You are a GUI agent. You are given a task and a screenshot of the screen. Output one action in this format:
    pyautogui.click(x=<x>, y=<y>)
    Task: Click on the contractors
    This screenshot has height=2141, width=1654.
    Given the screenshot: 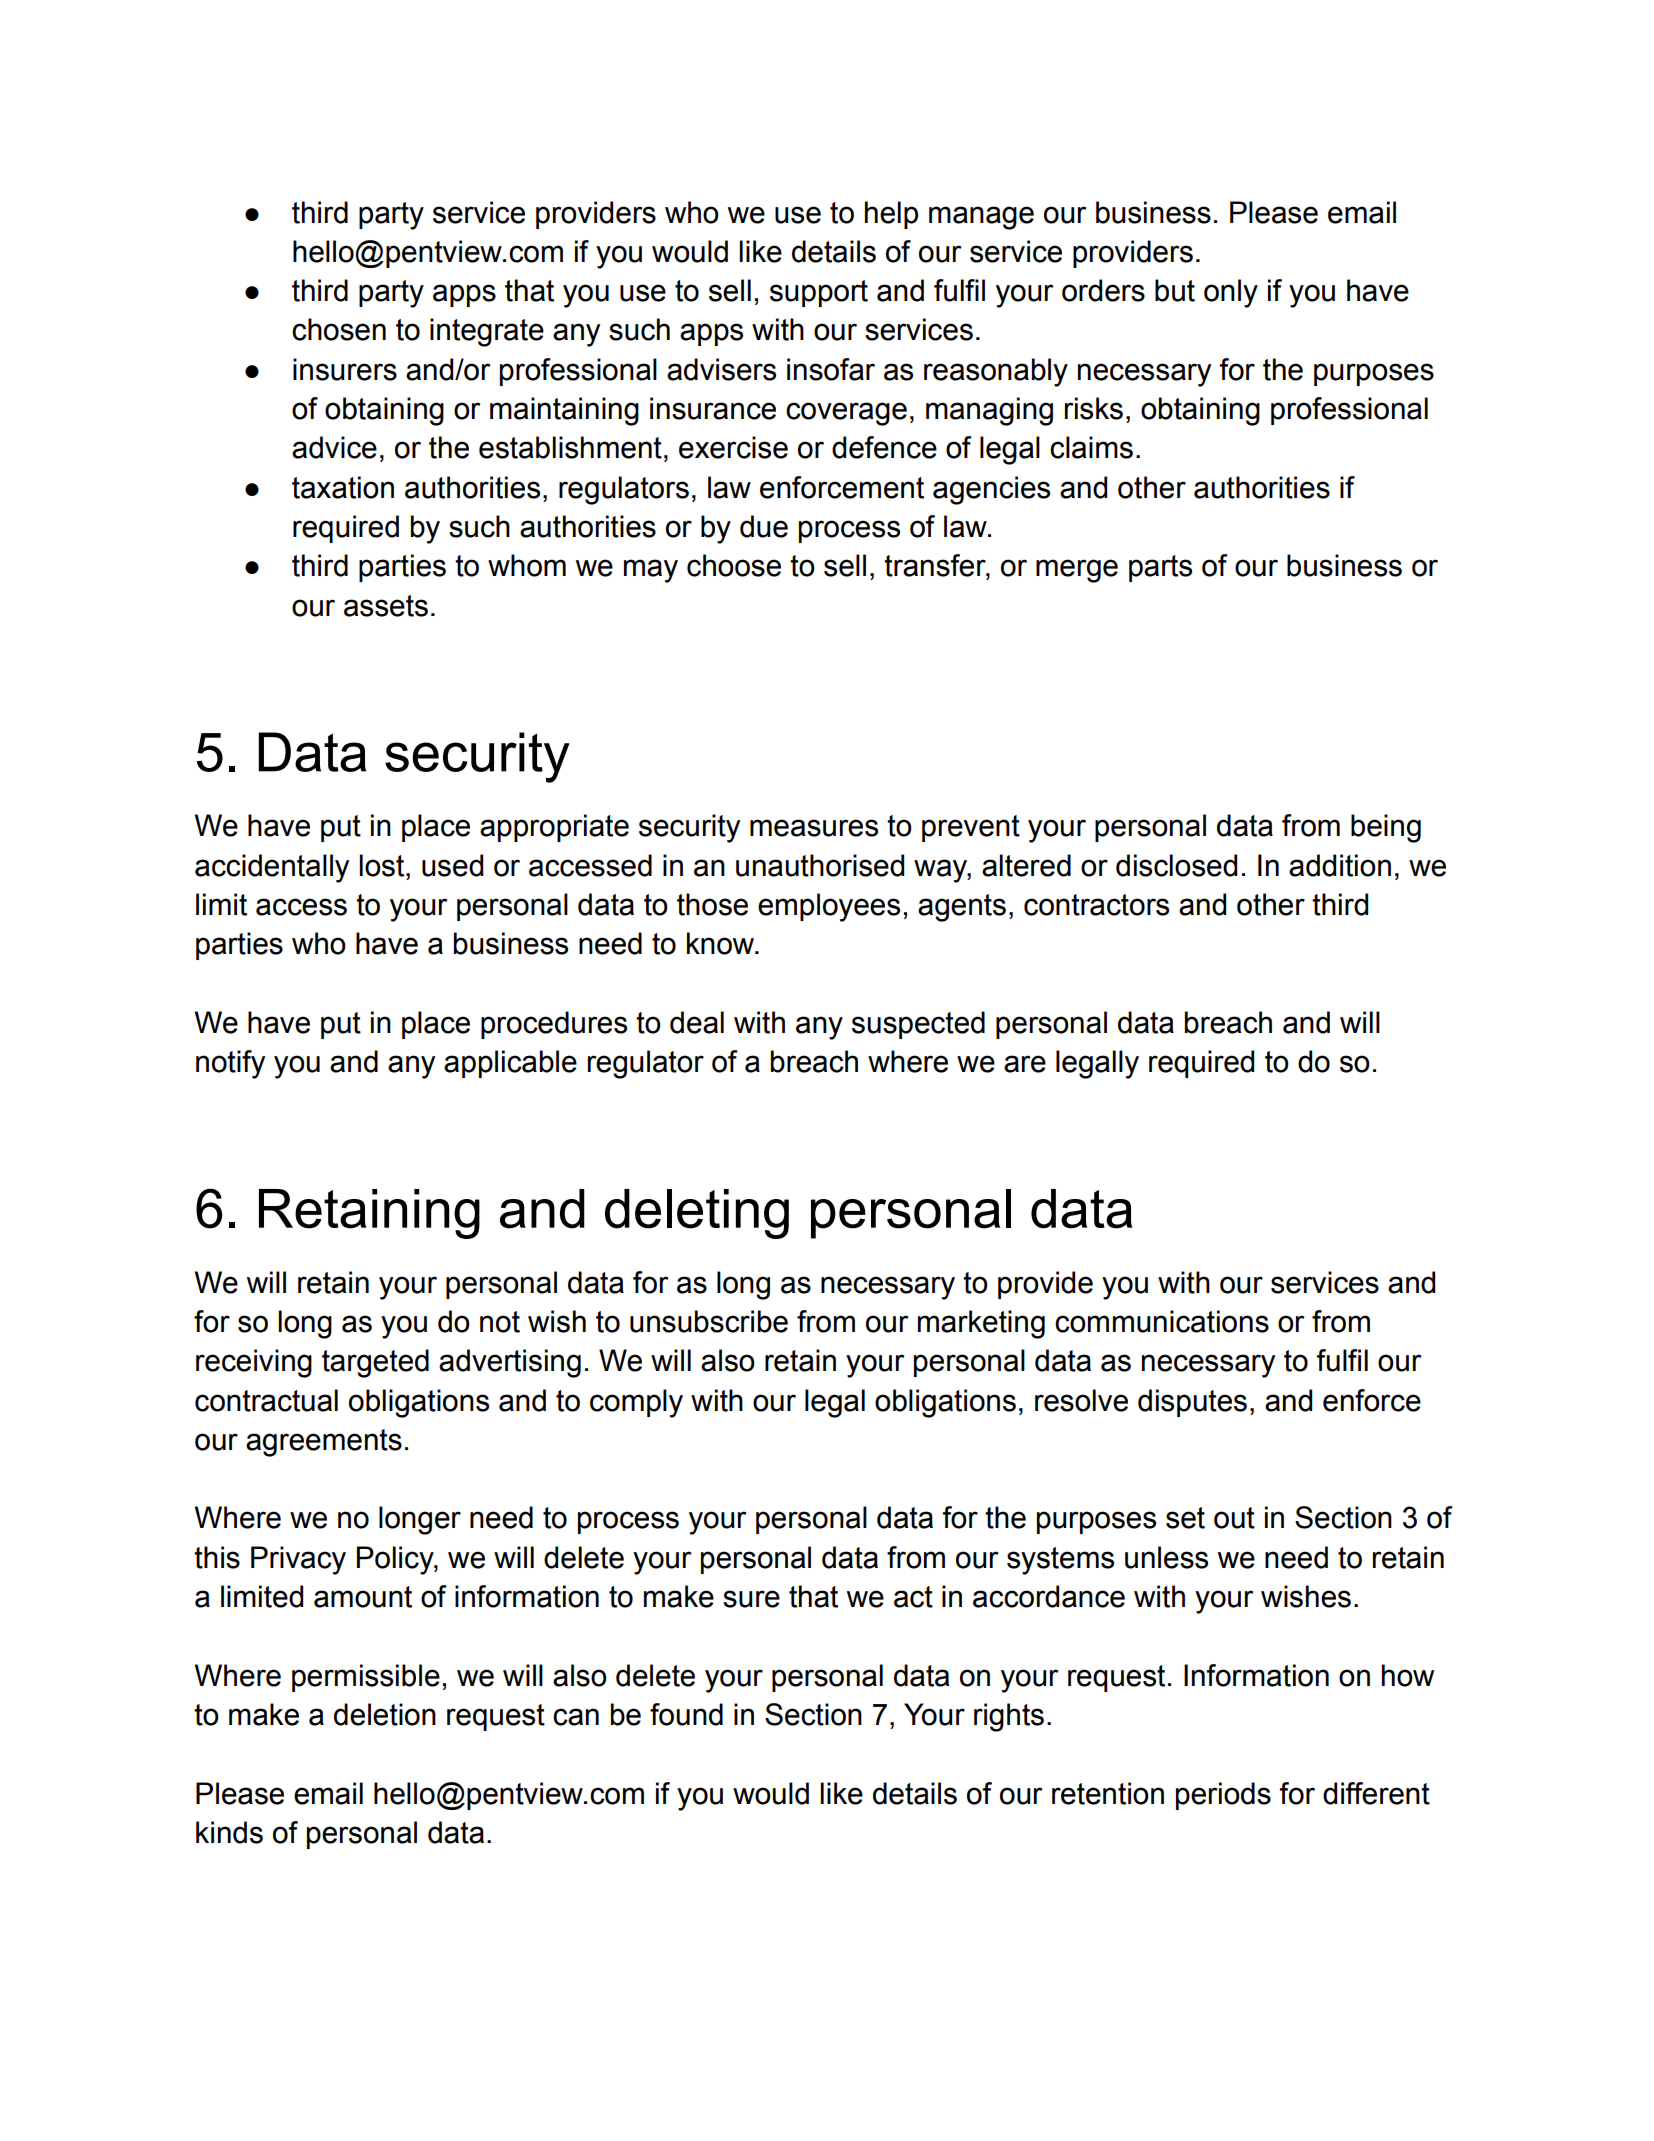 What is the action you would take?
    pyautogui.click(x=1096, y=905)
